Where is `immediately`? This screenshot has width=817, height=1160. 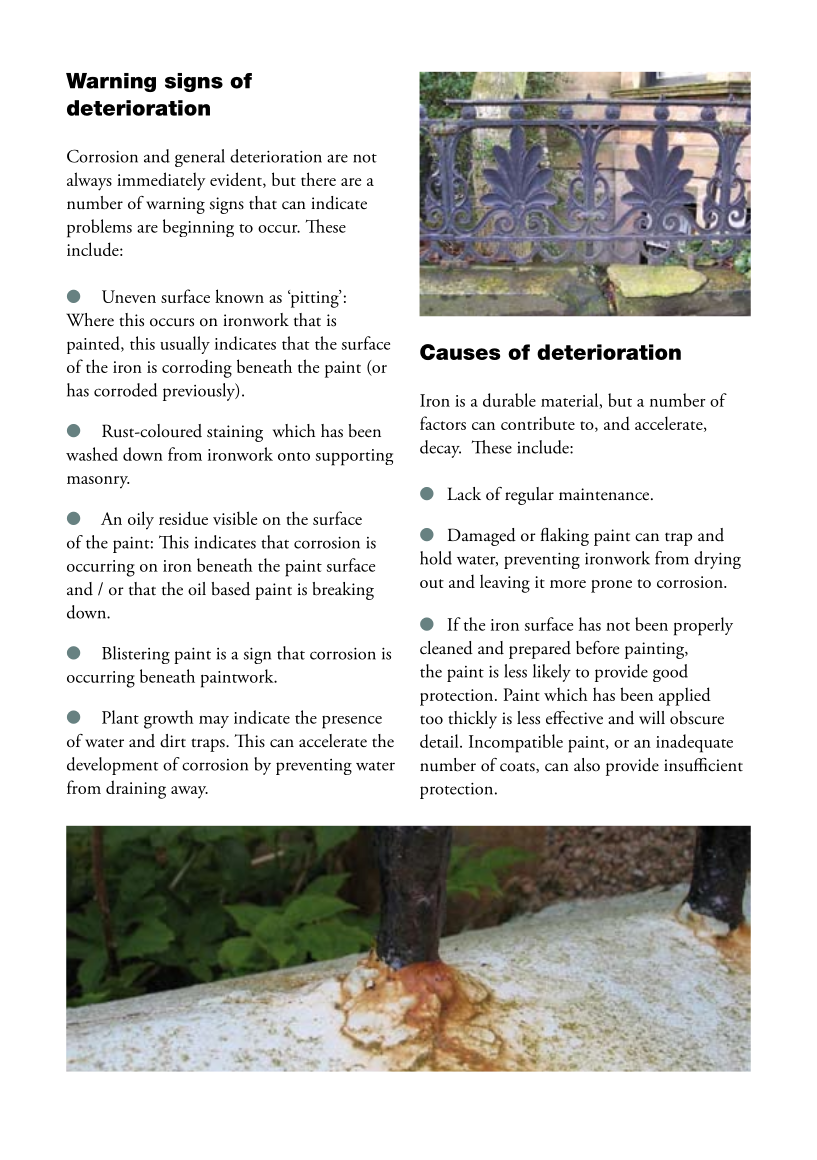
immediately is located at coordinates (161, 181).
